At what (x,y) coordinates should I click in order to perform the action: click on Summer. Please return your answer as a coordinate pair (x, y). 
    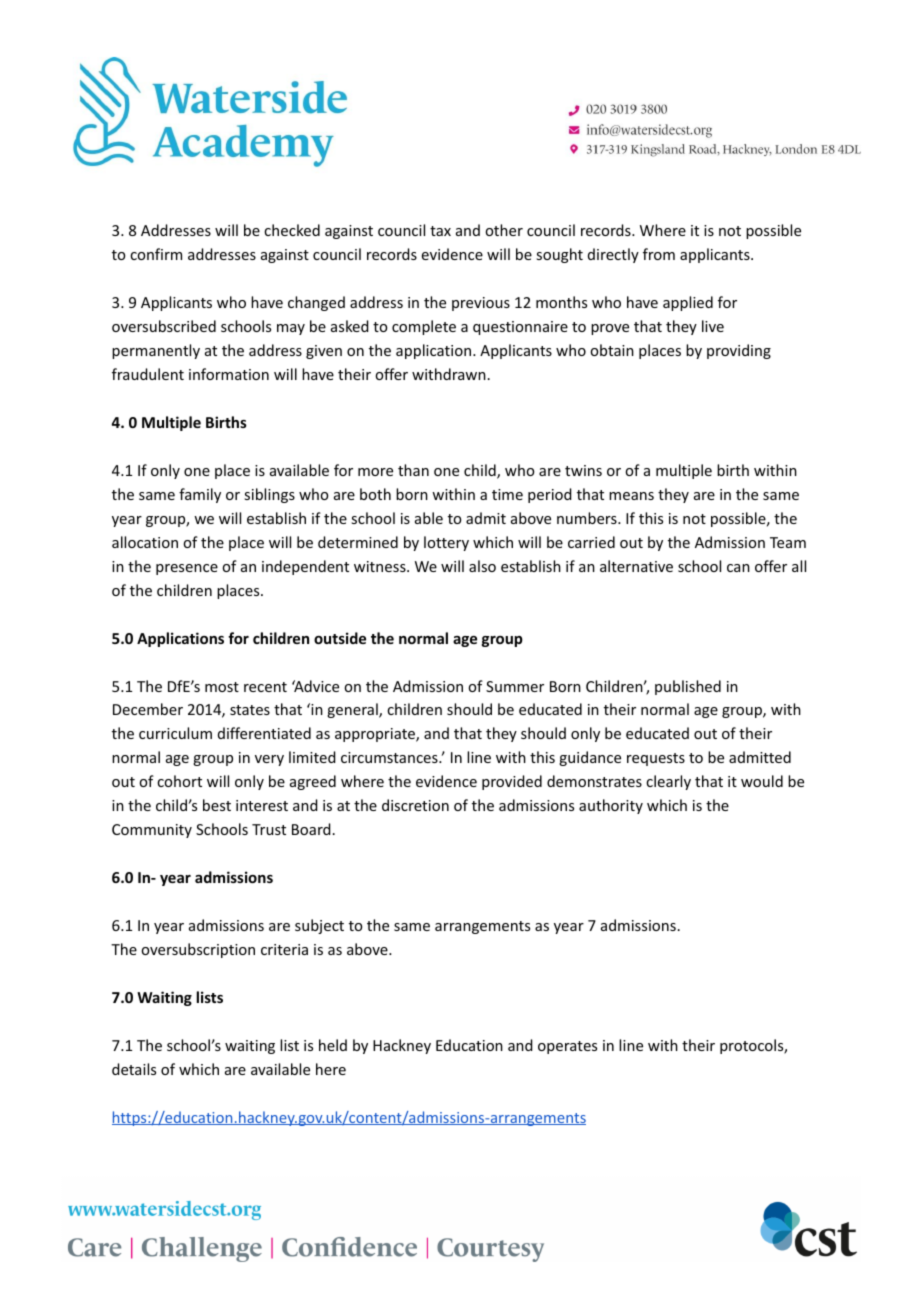
    Looking at the image, I should click on (515, 686).
